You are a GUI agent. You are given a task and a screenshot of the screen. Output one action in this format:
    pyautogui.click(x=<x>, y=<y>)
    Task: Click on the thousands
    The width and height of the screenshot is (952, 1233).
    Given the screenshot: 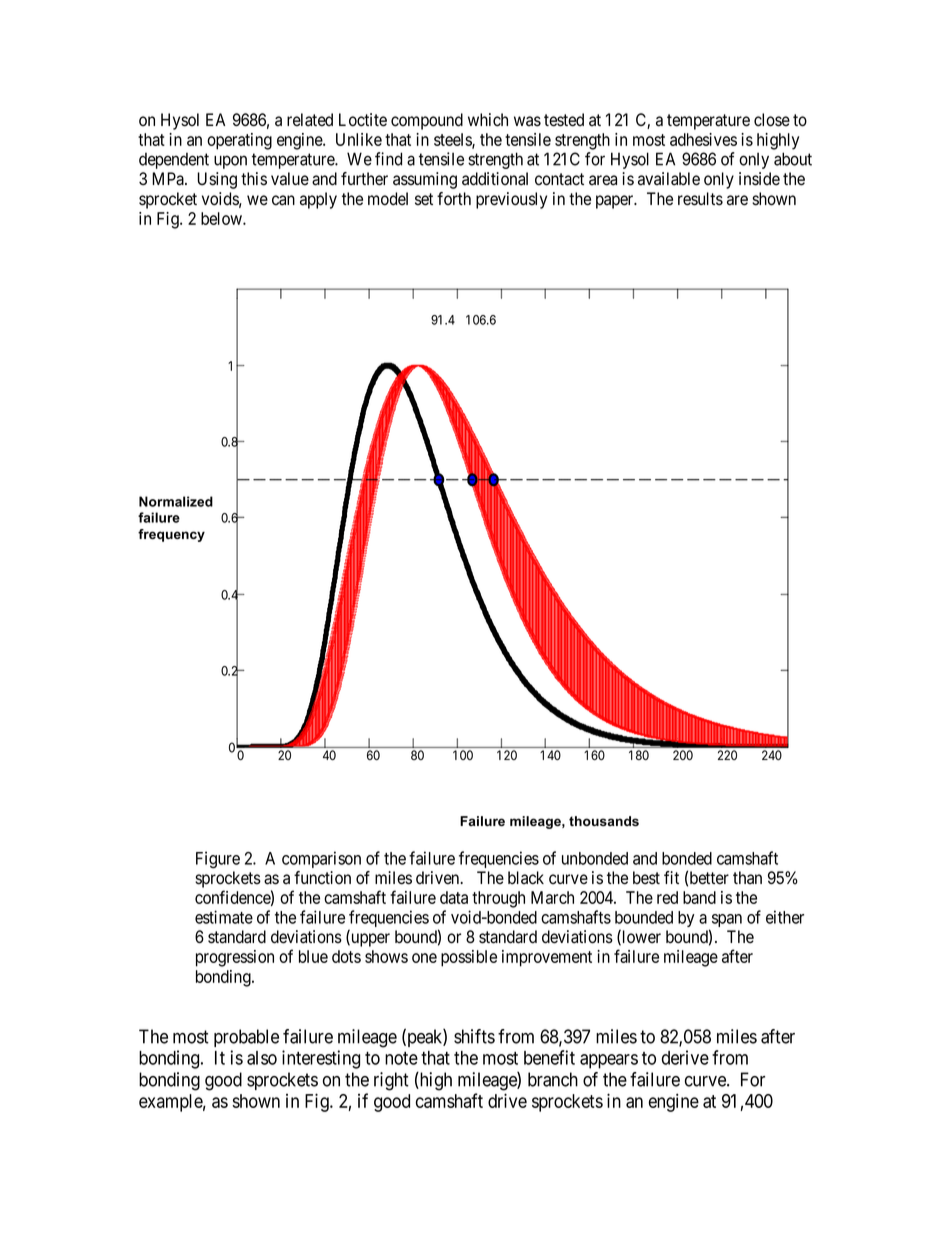 What is the action you would take?
    pyautogui.click(x=604, y=821)
